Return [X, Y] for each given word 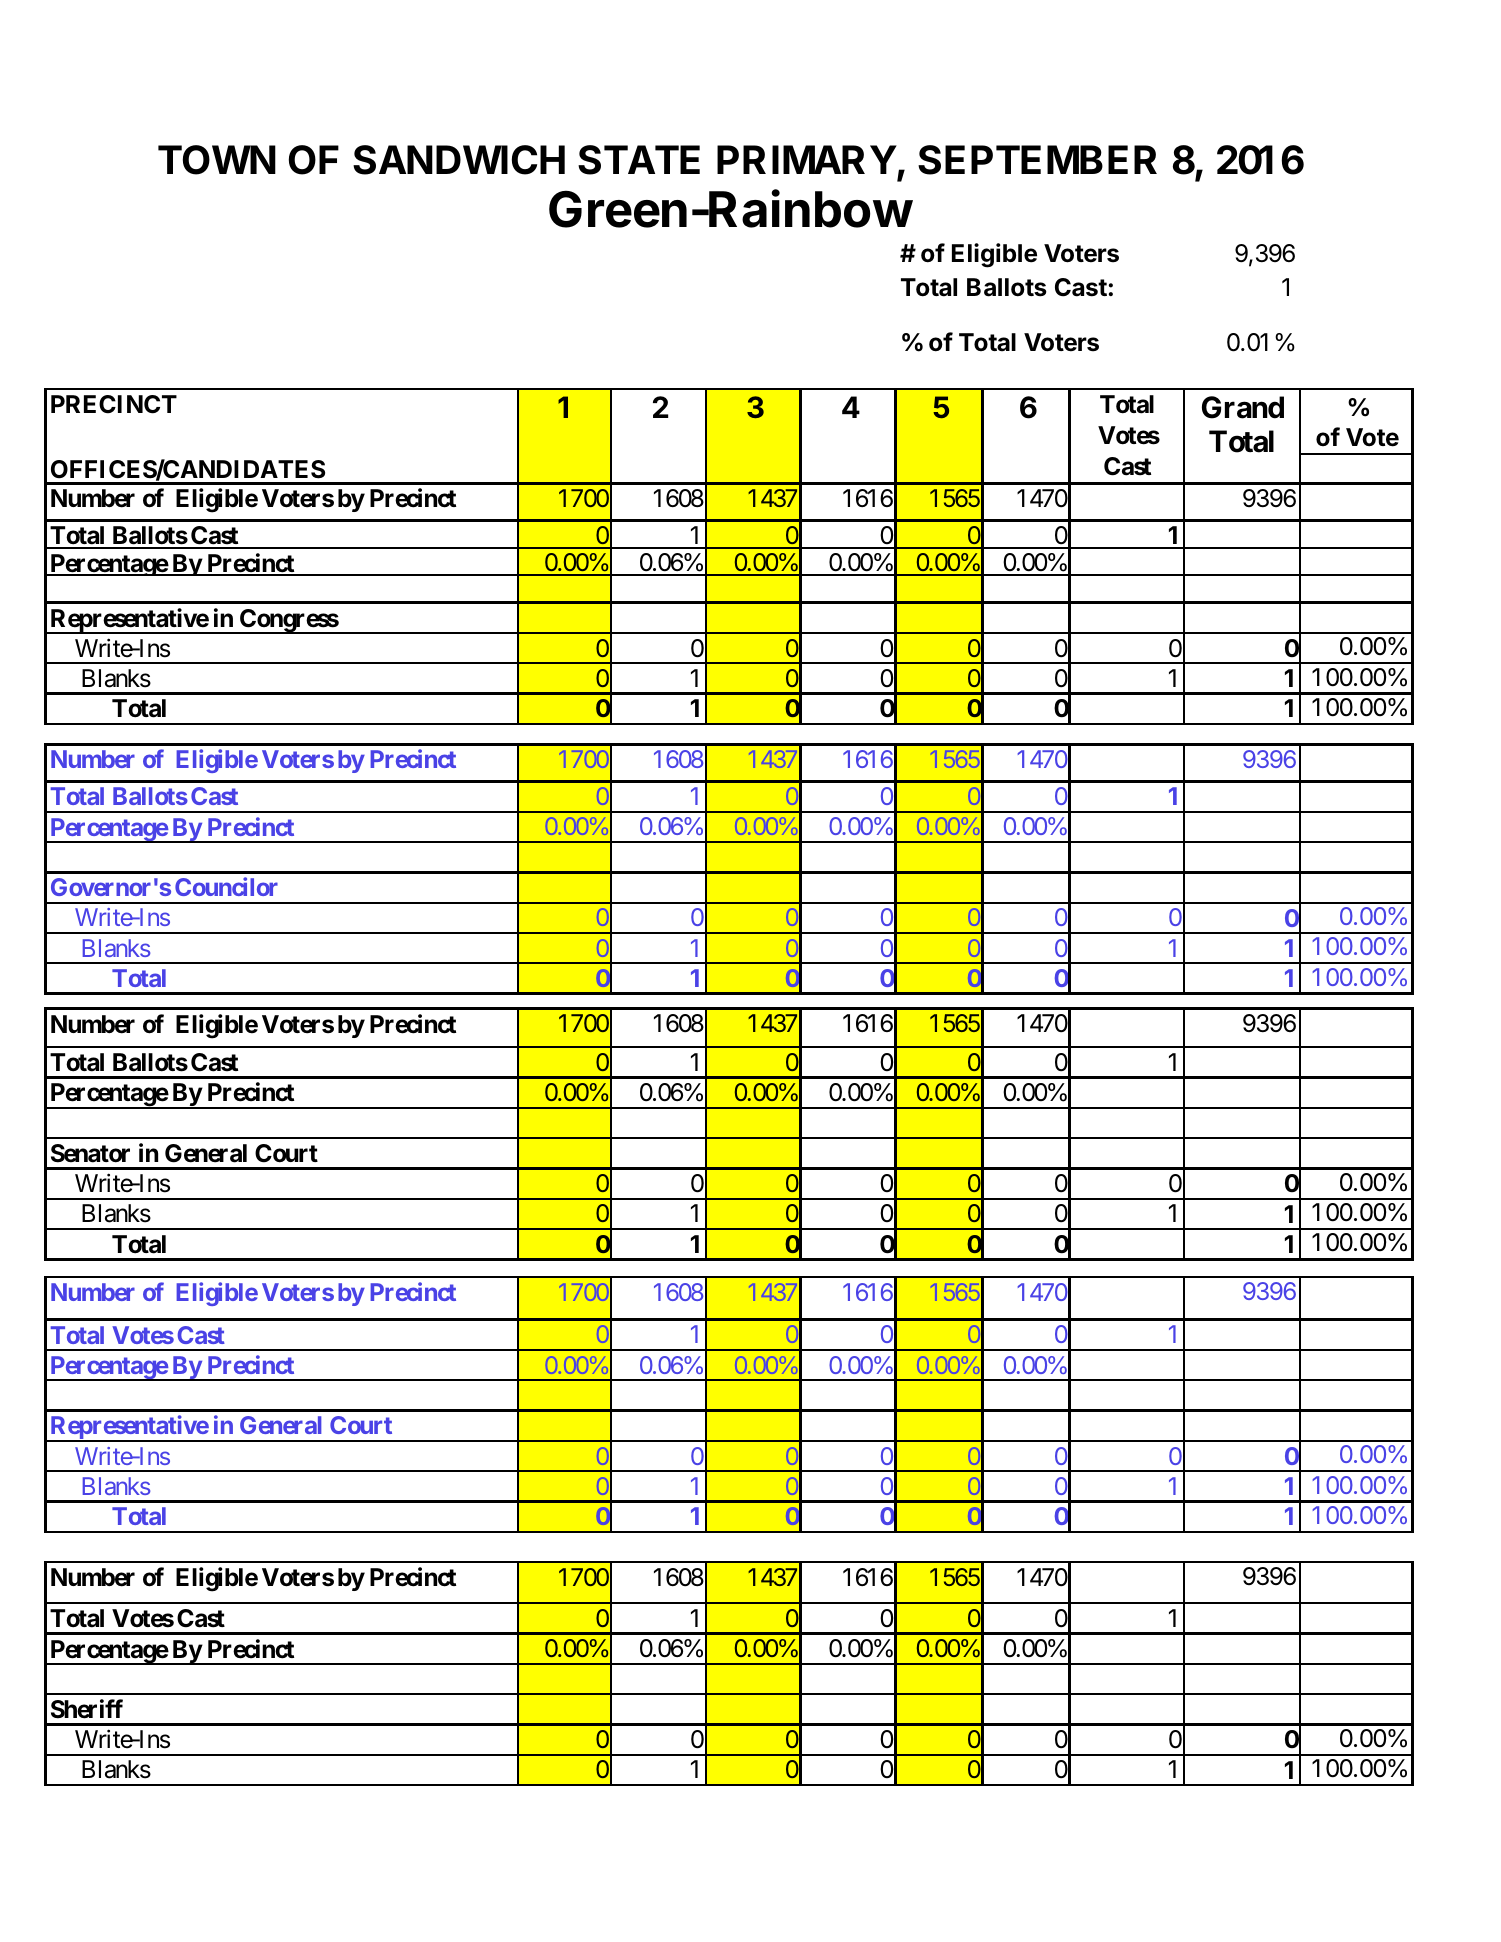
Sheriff [87, 1709]
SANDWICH [459, 160]
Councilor [226, 886]
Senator [90, 1153]
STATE [639, 160]
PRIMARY [807, 159]
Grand [1243, 407]
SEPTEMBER [1037, 160]
